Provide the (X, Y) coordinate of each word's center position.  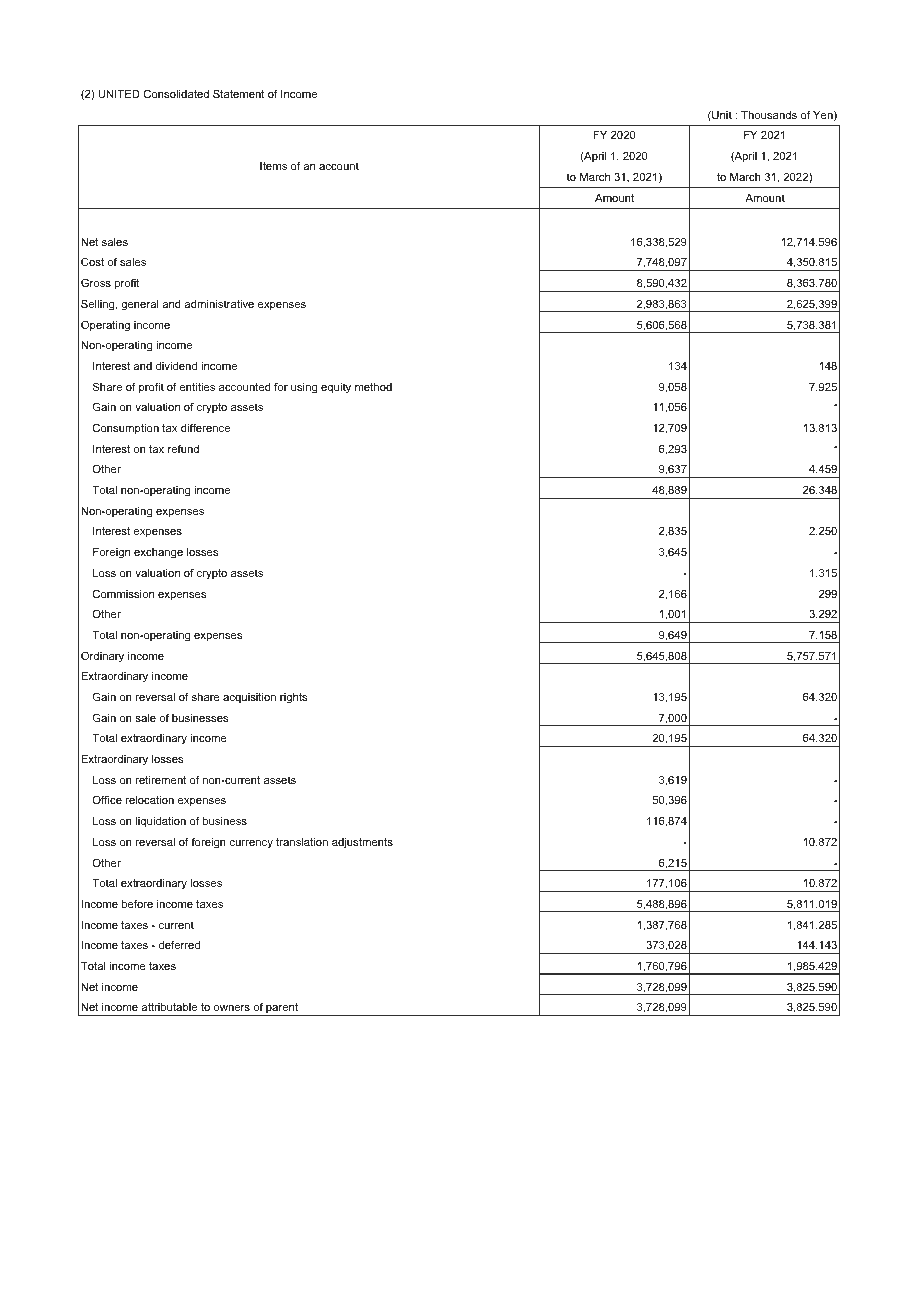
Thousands (769, 115)
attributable (169, 1007)
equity (336, 388)
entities (197, 387)
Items (273, 166)
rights (293, 698)
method (373, 387)
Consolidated (176, 93)
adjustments (362, 843)
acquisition (249, 698)
